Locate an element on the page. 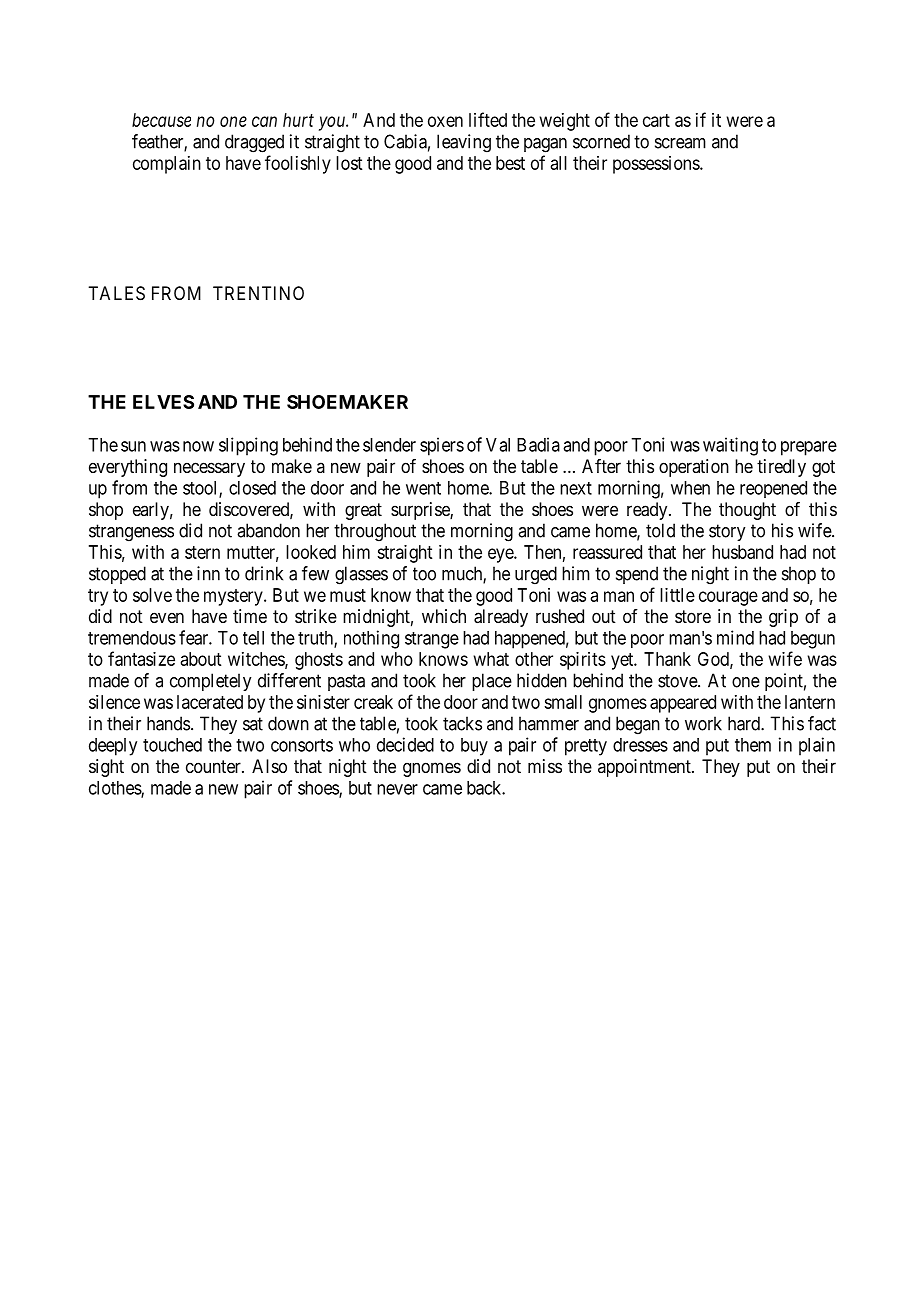 This document has height=1308, width=924. because is located at coordinates (161, 120).
